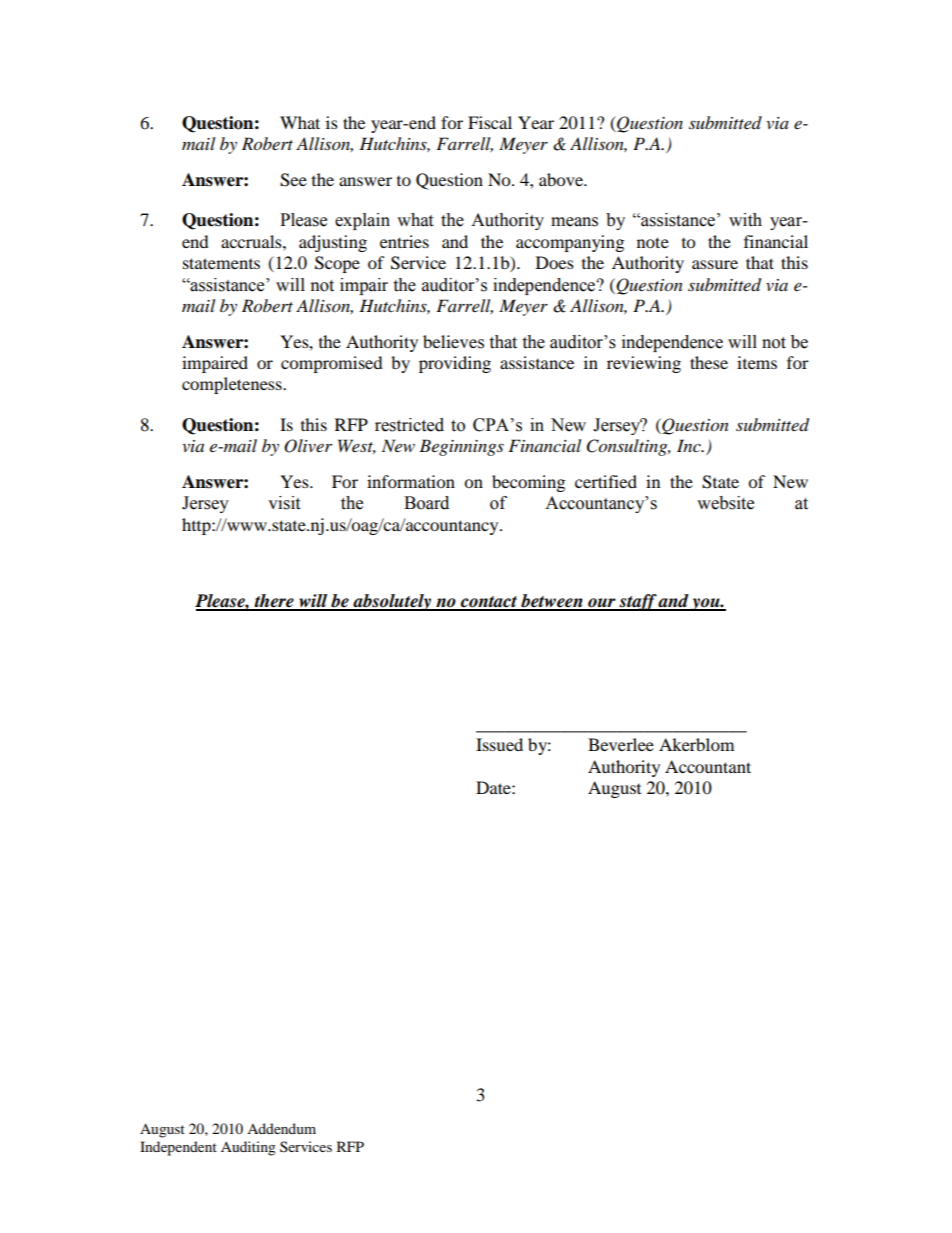 The width and height of the screenshot is (952, 1233). Describe the element at coordinates (745, 220) in the screenshot. I see `with` at that location.
